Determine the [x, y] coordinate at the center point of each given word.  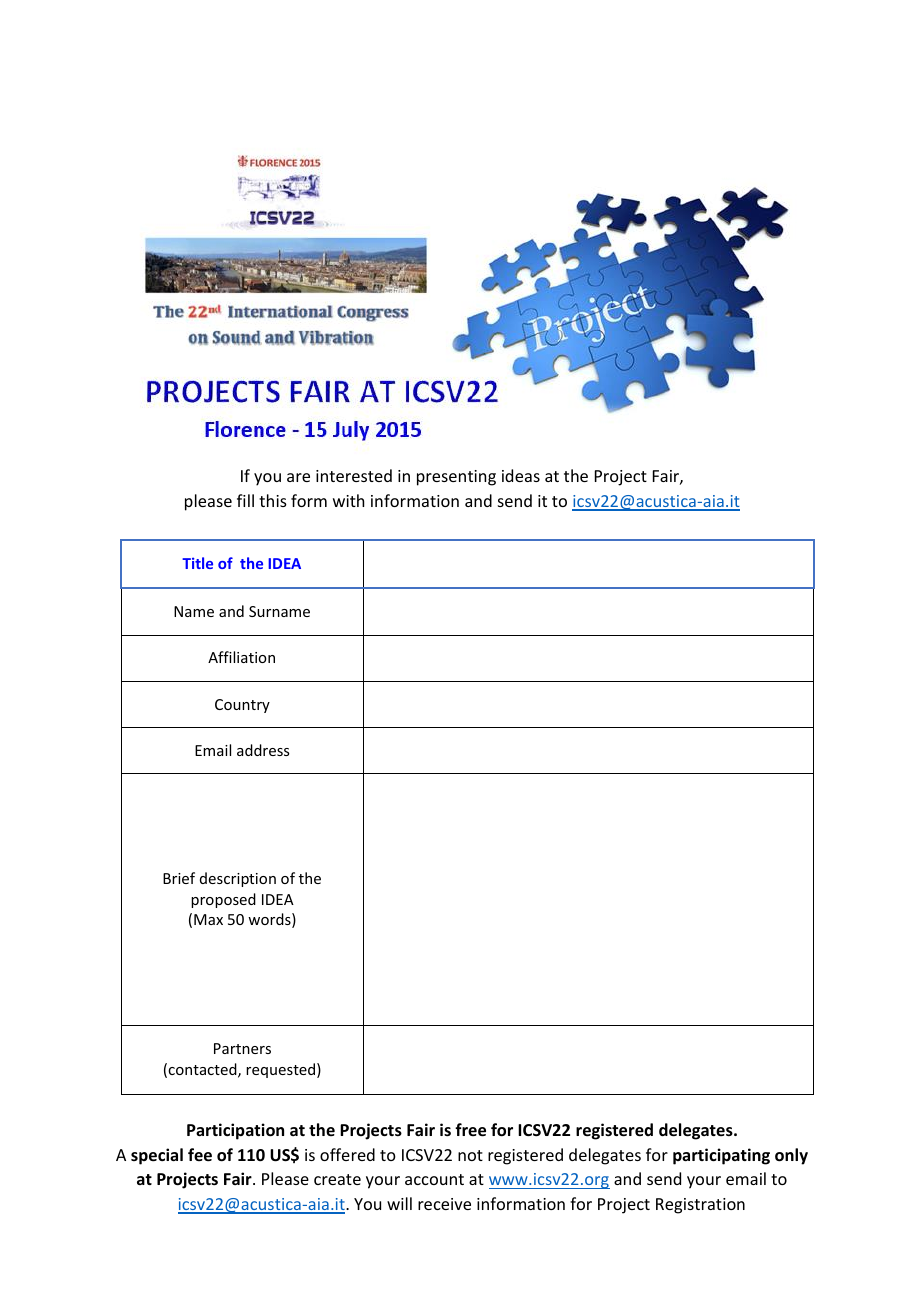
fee [200, 1155]
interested [354, 475]
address [263, 750]
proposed [223, 900]
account [434, 1179]
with [348, 500]
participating [721, 1156]
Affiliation [241, 657]
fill [245, 500]
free [470, 1130]
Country [242, 706]
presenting [456, 478]
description [238, 879]
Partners [242, 1048]
